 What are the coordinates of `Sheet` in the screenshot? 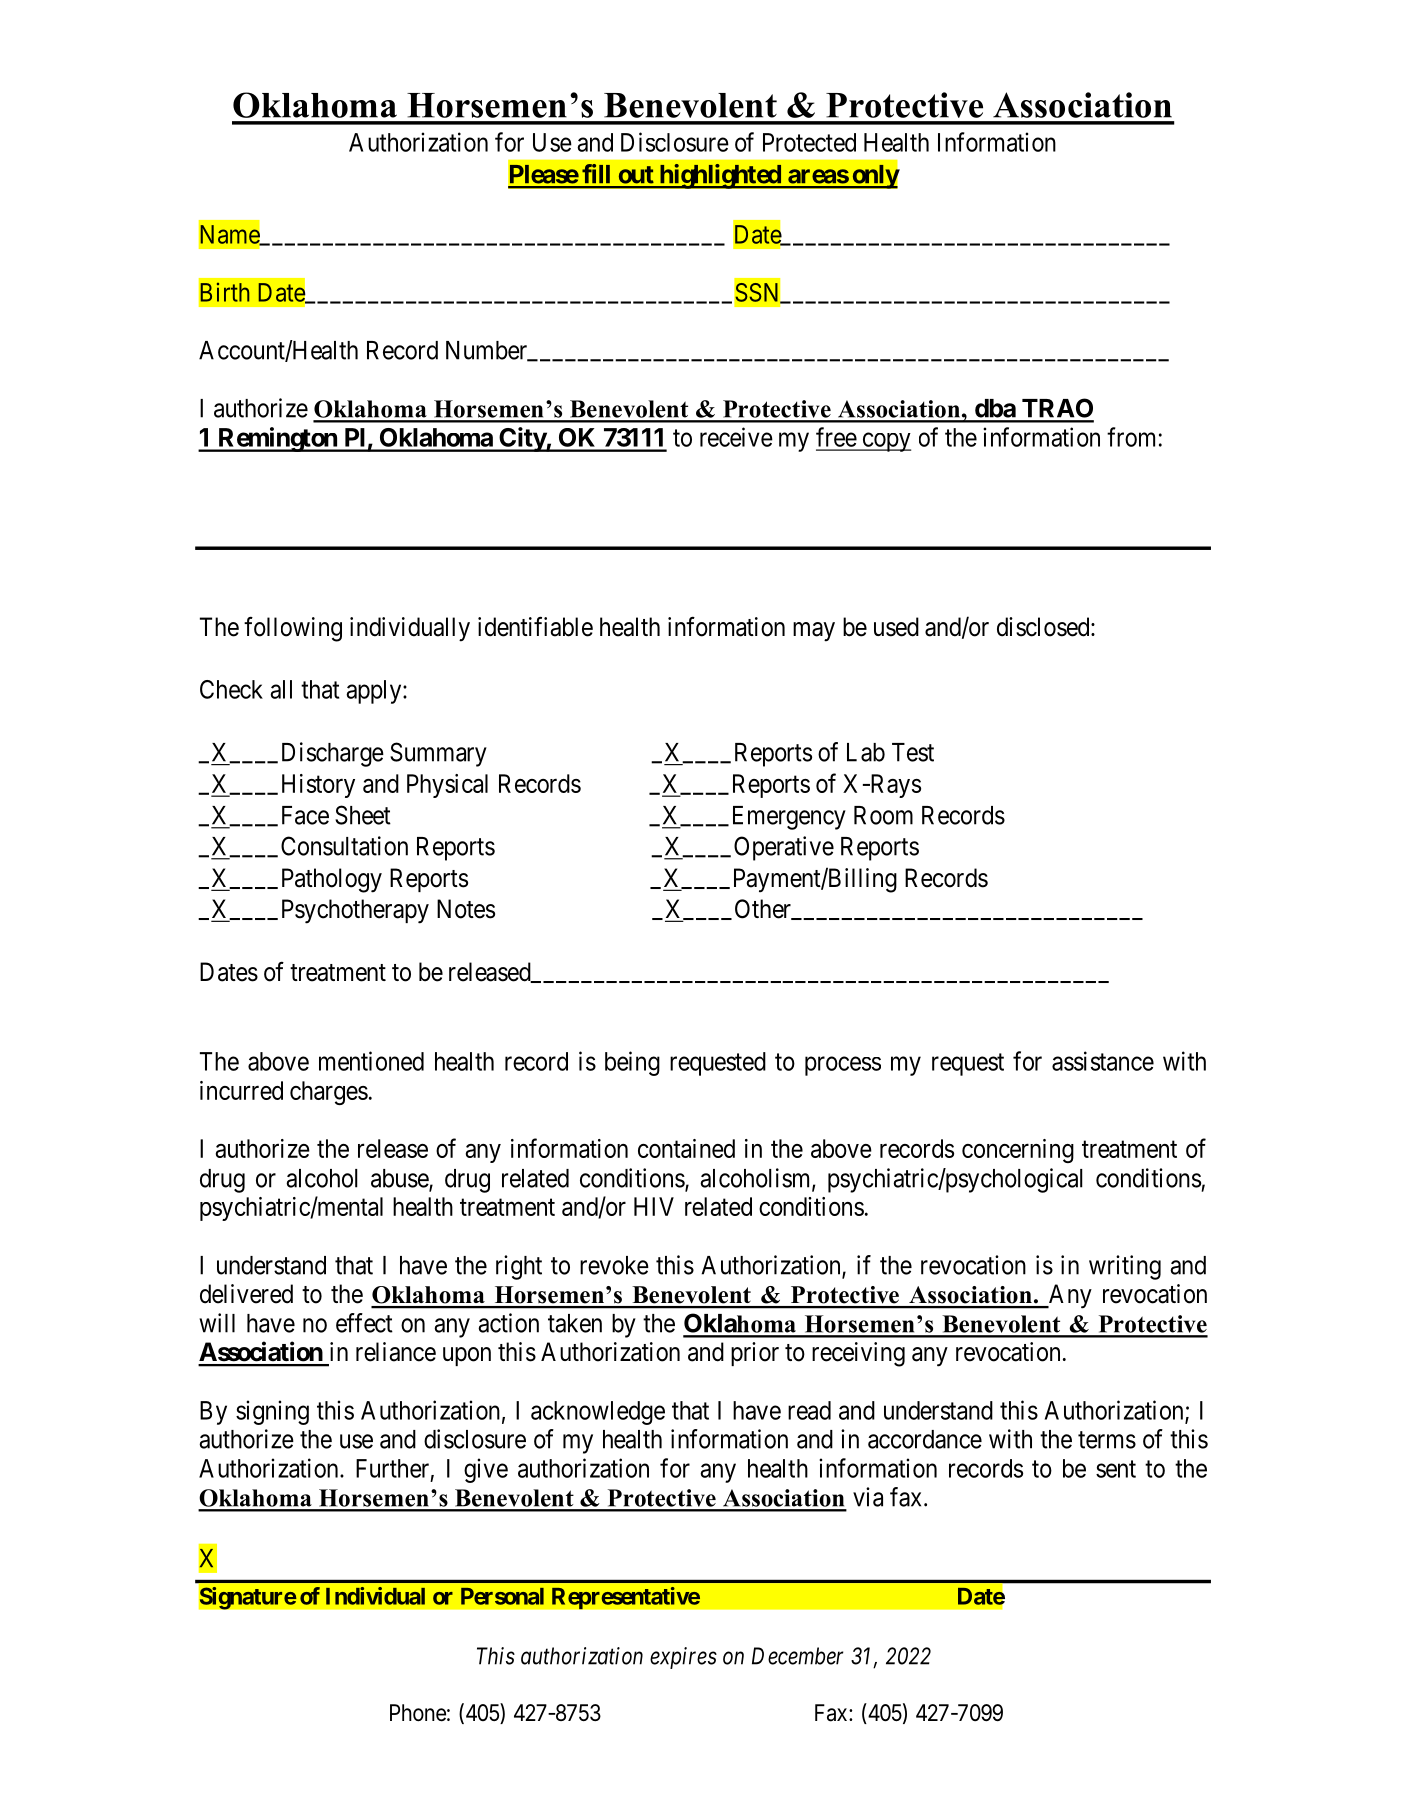 It's located at (363, 815).
